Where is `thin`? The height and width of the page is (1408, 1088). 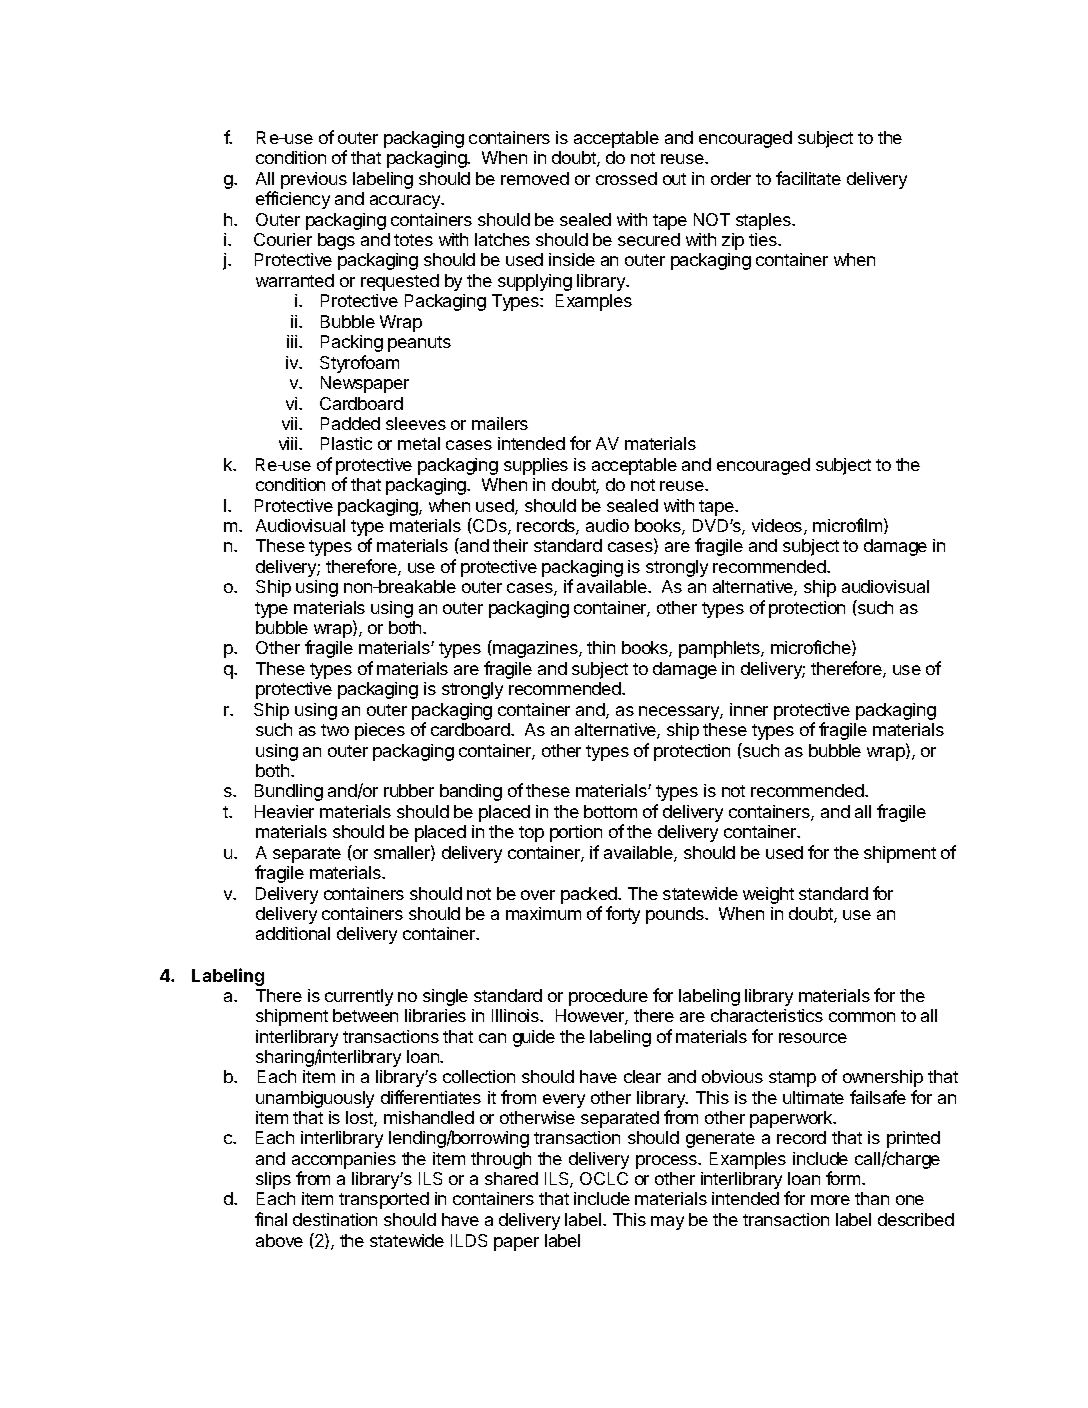
thin is located at coordinates (601, 647).
